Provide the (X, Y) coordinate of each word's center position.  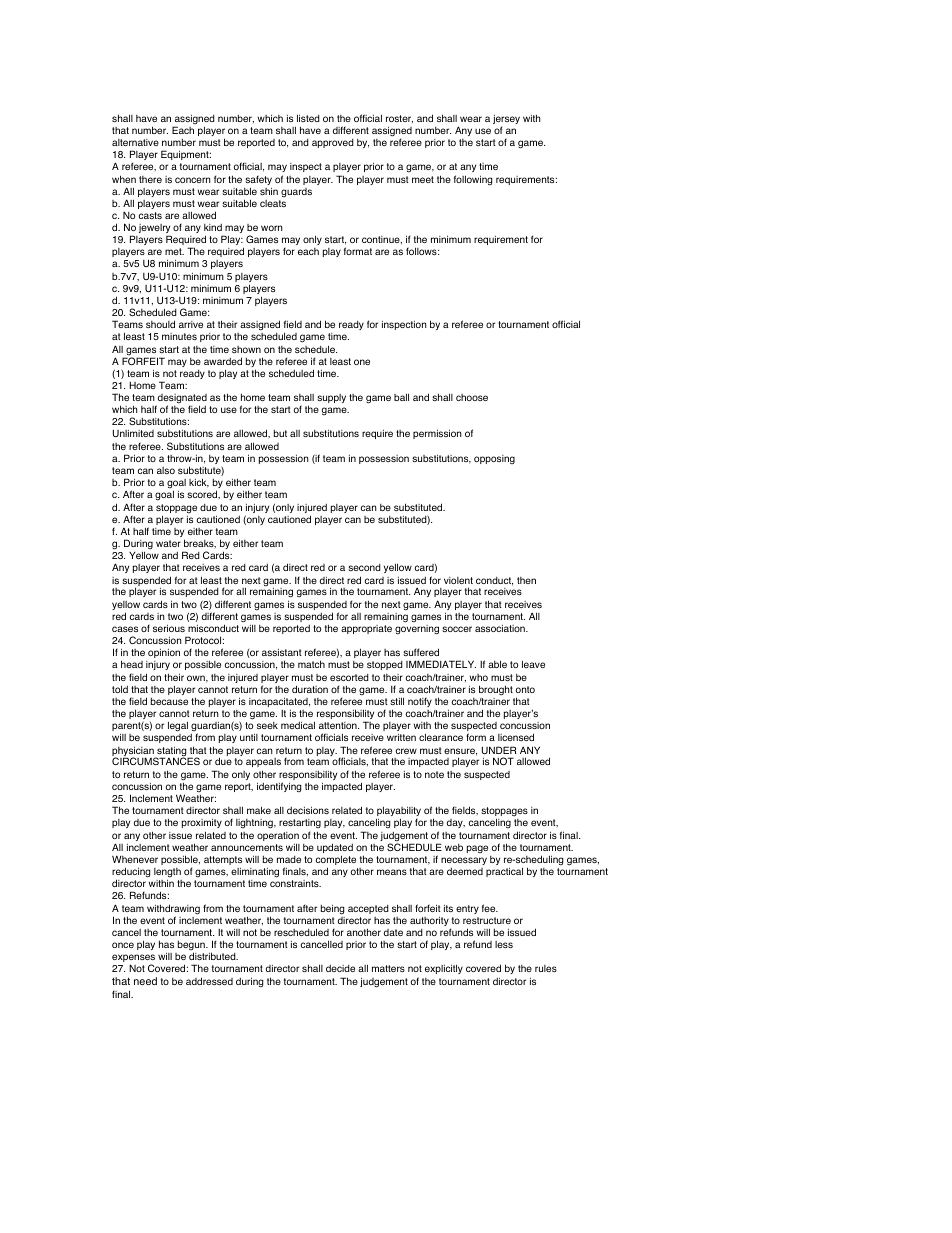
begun (192, 947)
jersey (506, 121)
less (504, 944)
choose (472, 397)
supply (331, 398)
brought (496, 690)
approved (333, 143)
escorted (349, 677)
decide (340, 968)
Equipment (186, 155)
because (169, 701)
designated (181, 400)
